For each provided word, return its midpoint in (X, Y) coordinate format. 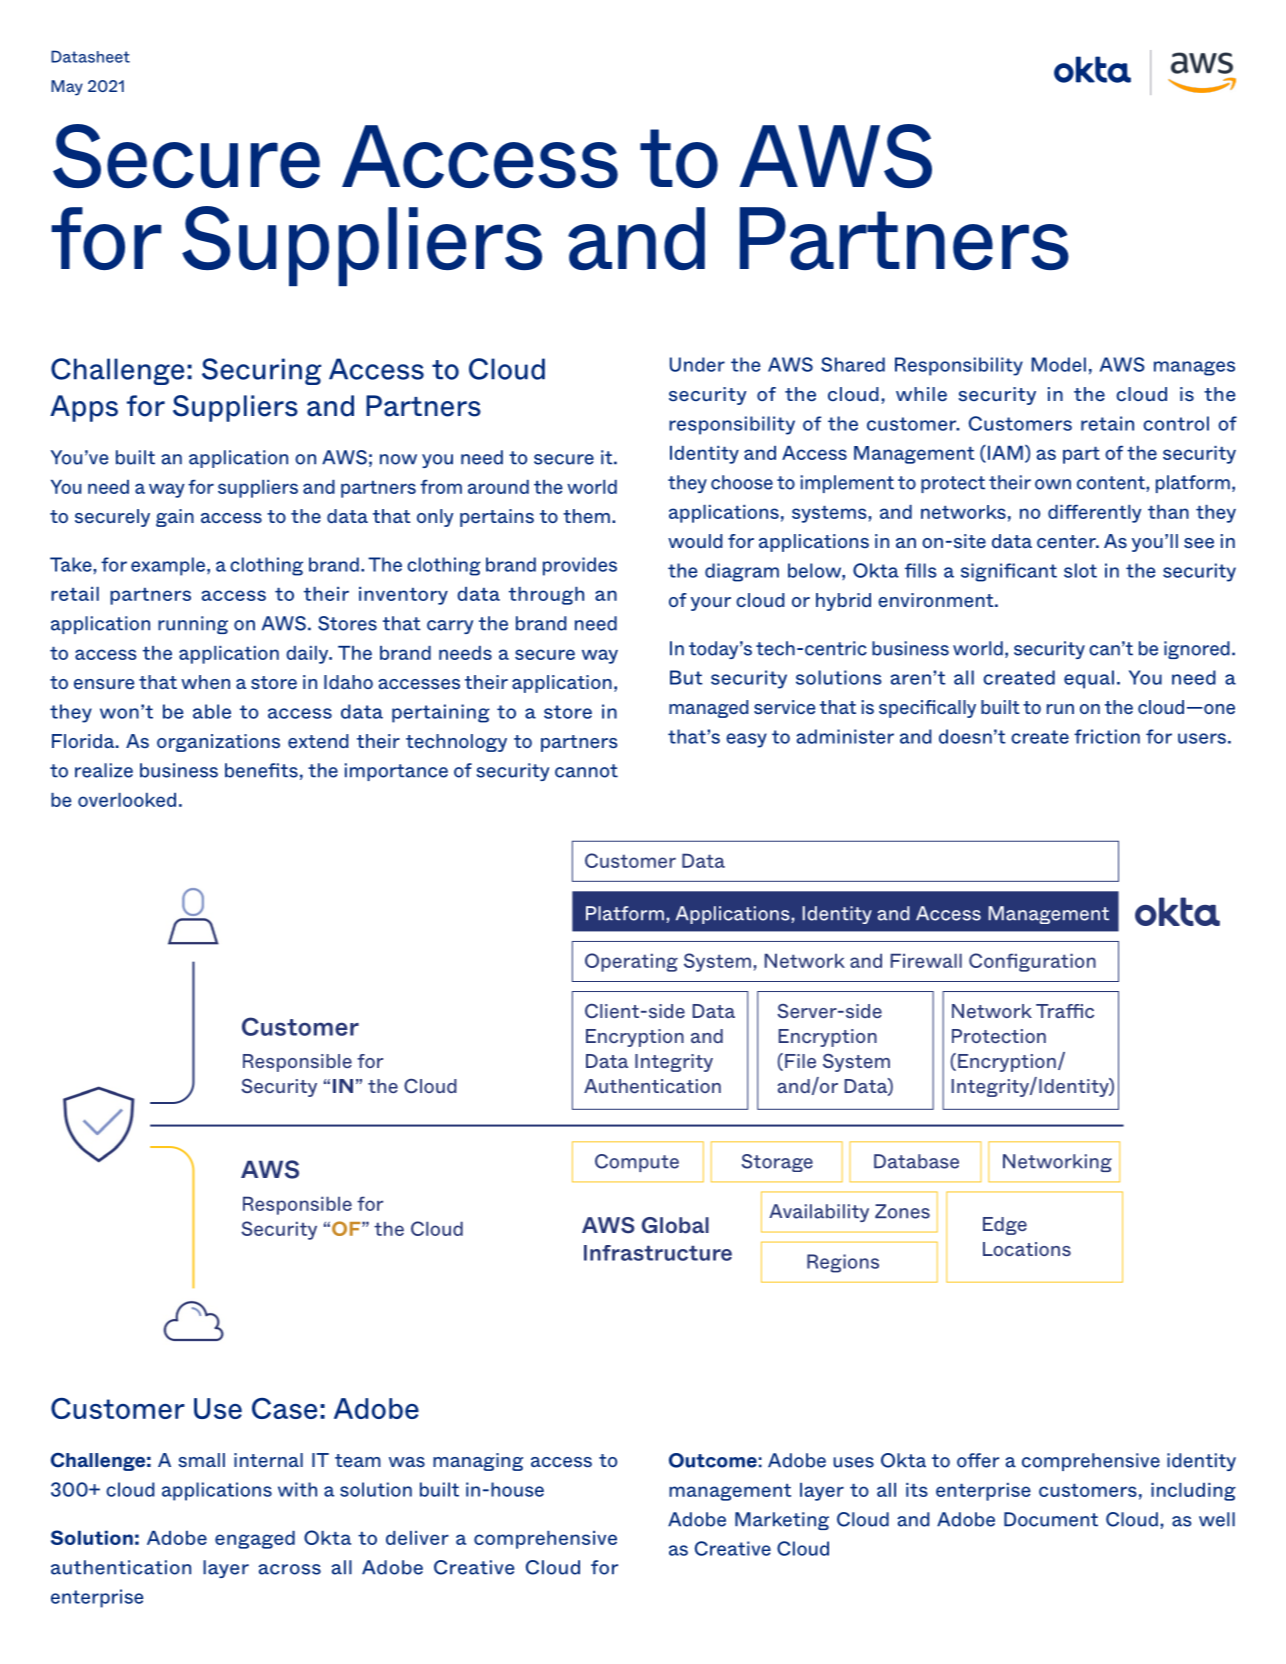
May (67, 88)
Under (697, 364)
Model (1059, 364)
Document (1051, 1519)
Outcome (713, 1460)
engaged (255, 1540)
